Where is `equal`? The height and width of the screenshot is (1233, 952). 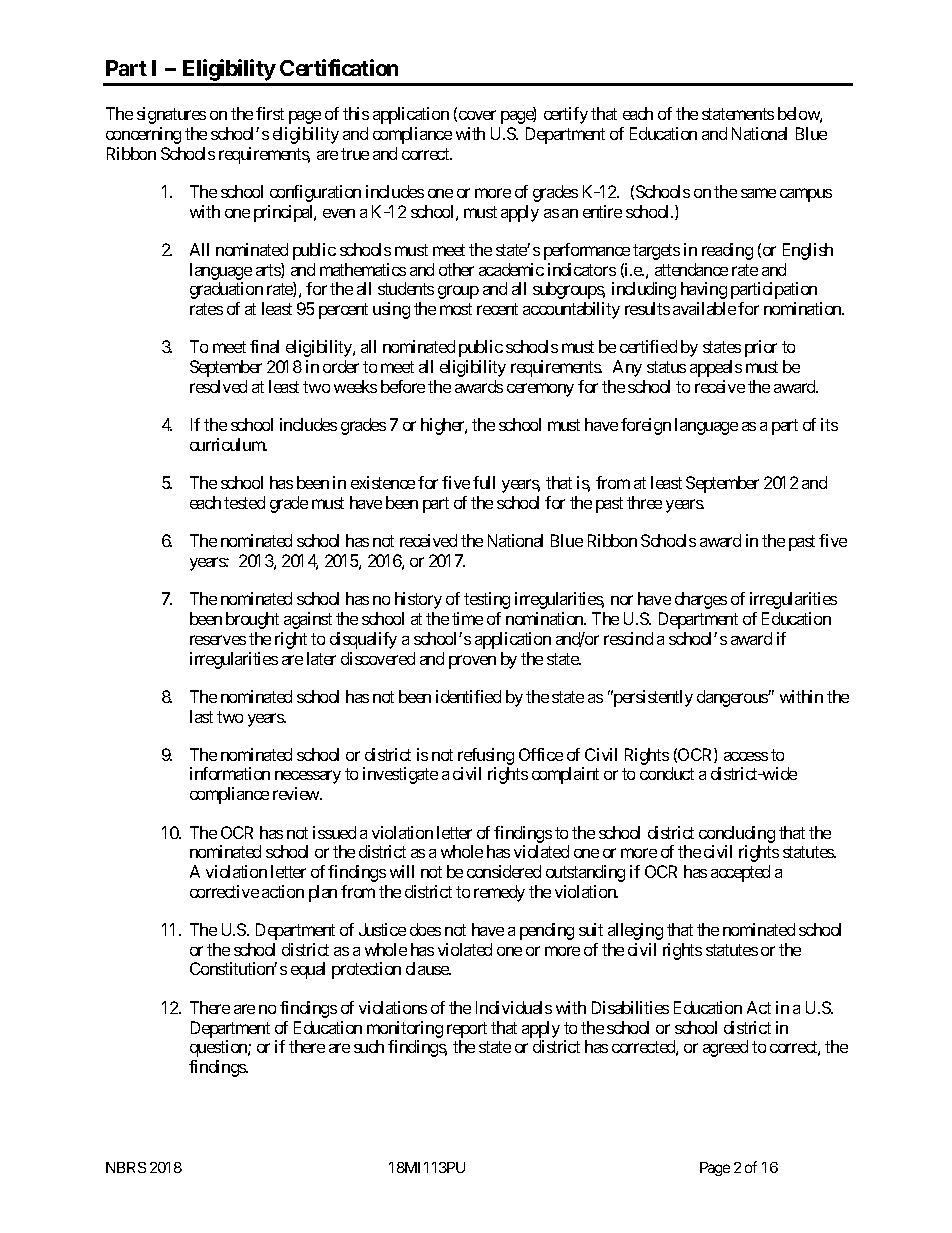 equal is located at coordinates (308, 970).
